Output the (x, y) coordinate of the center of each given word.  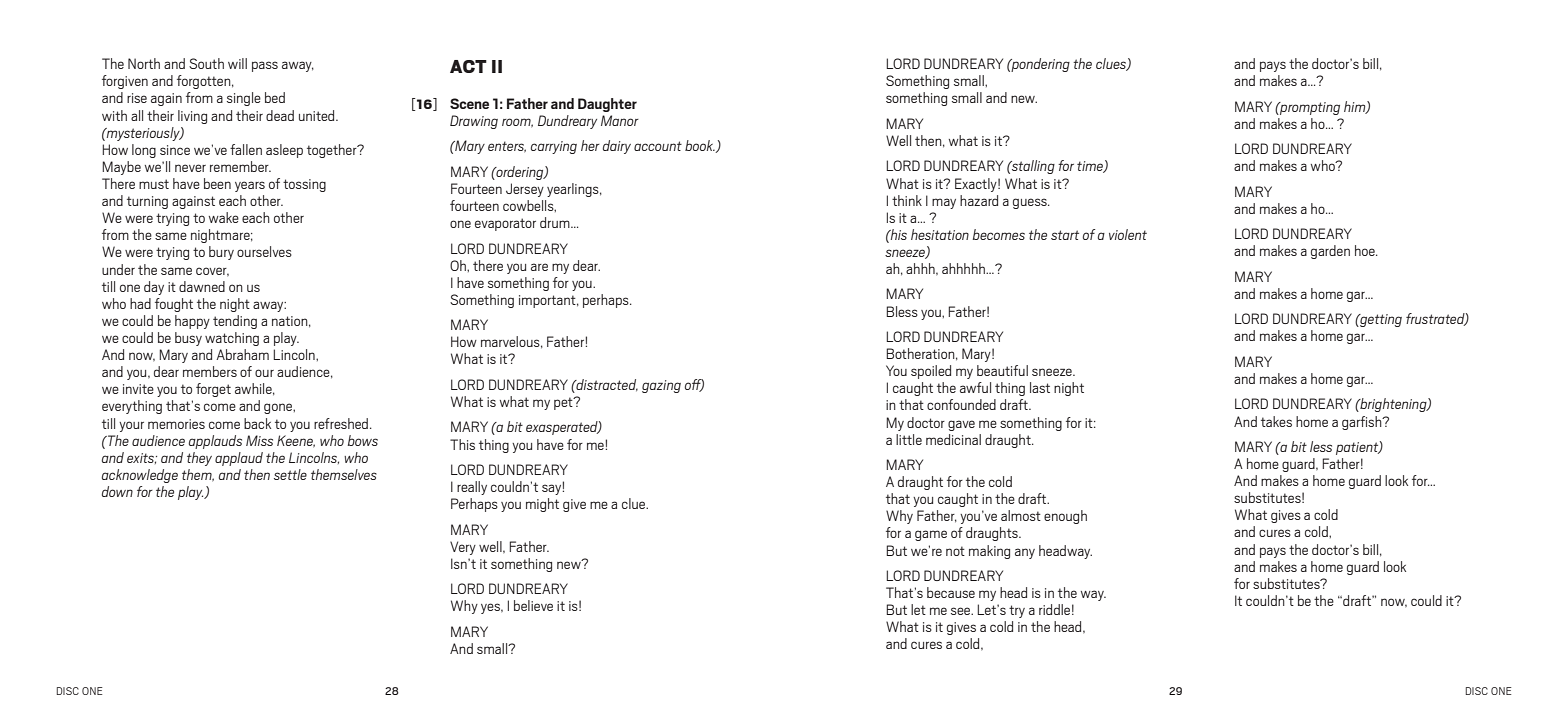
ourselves (264, 251)
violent (1128, 234)
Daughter (607, 105)
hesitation (940, 234)
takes (1276, 421)
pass (265, 66)
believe (533, 605)
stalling (1032, 167)
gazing (661, 386)
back (257, 423)
